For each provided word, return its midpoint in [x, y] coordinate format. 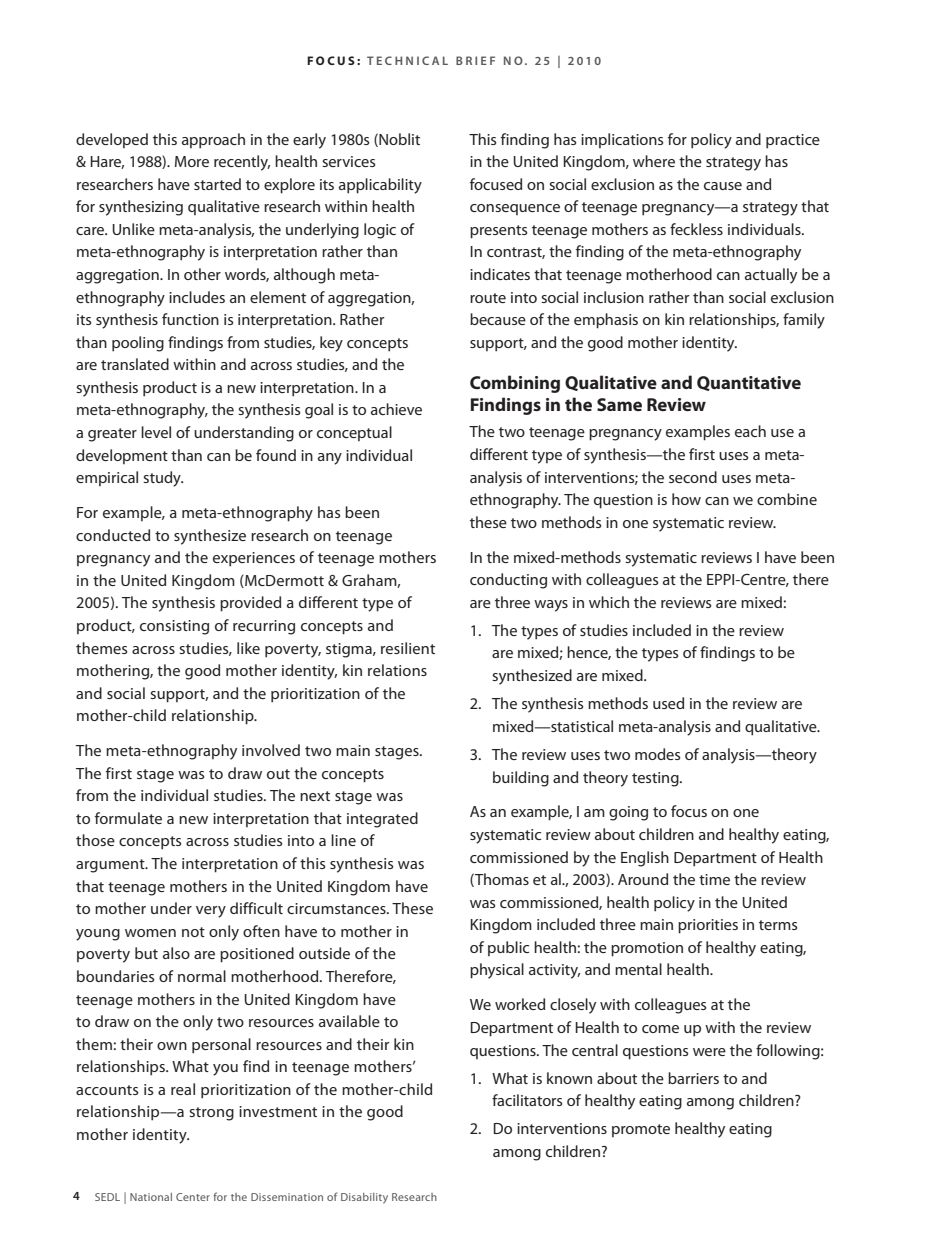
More [192, 161]
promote [641, 1130]
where [654, 161]
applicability [380, 186]
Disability [364, 1198]
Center [193, 1197]
